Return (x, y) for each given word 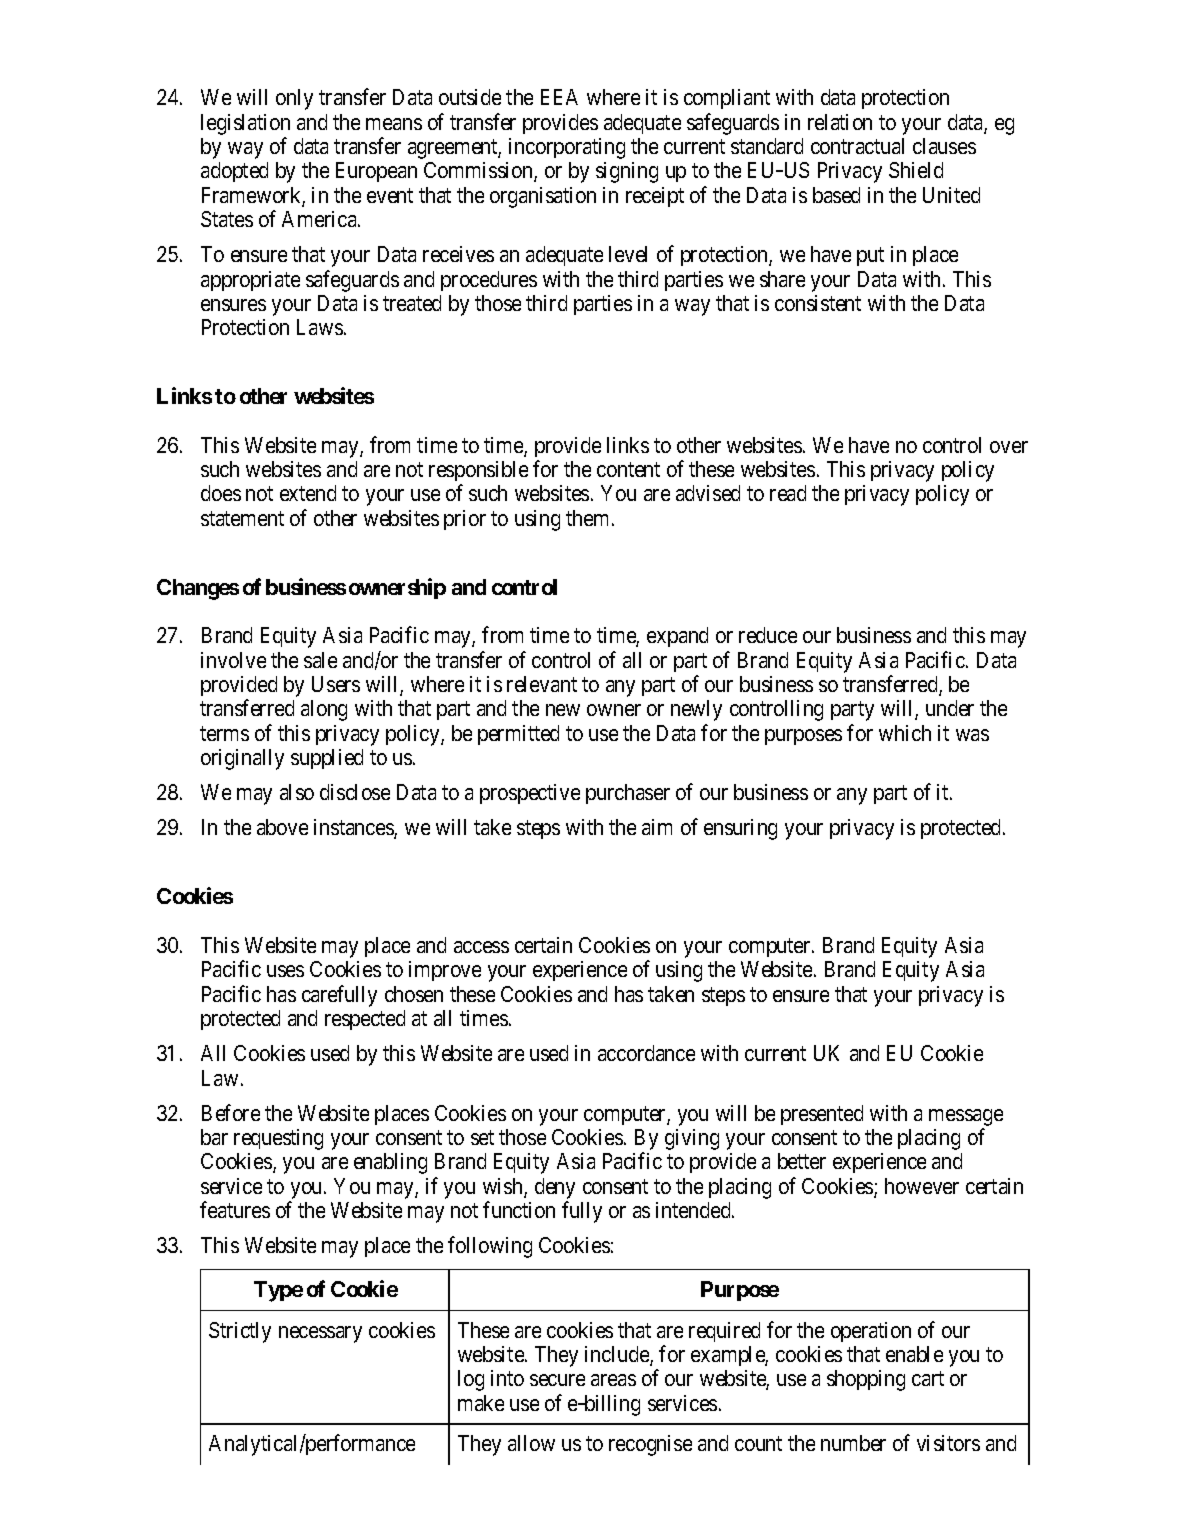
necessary (320, 1334)
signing (627, 172)
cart (928, 1379)
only (294, 99)
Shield (916, 170)
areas (613, 1380)
